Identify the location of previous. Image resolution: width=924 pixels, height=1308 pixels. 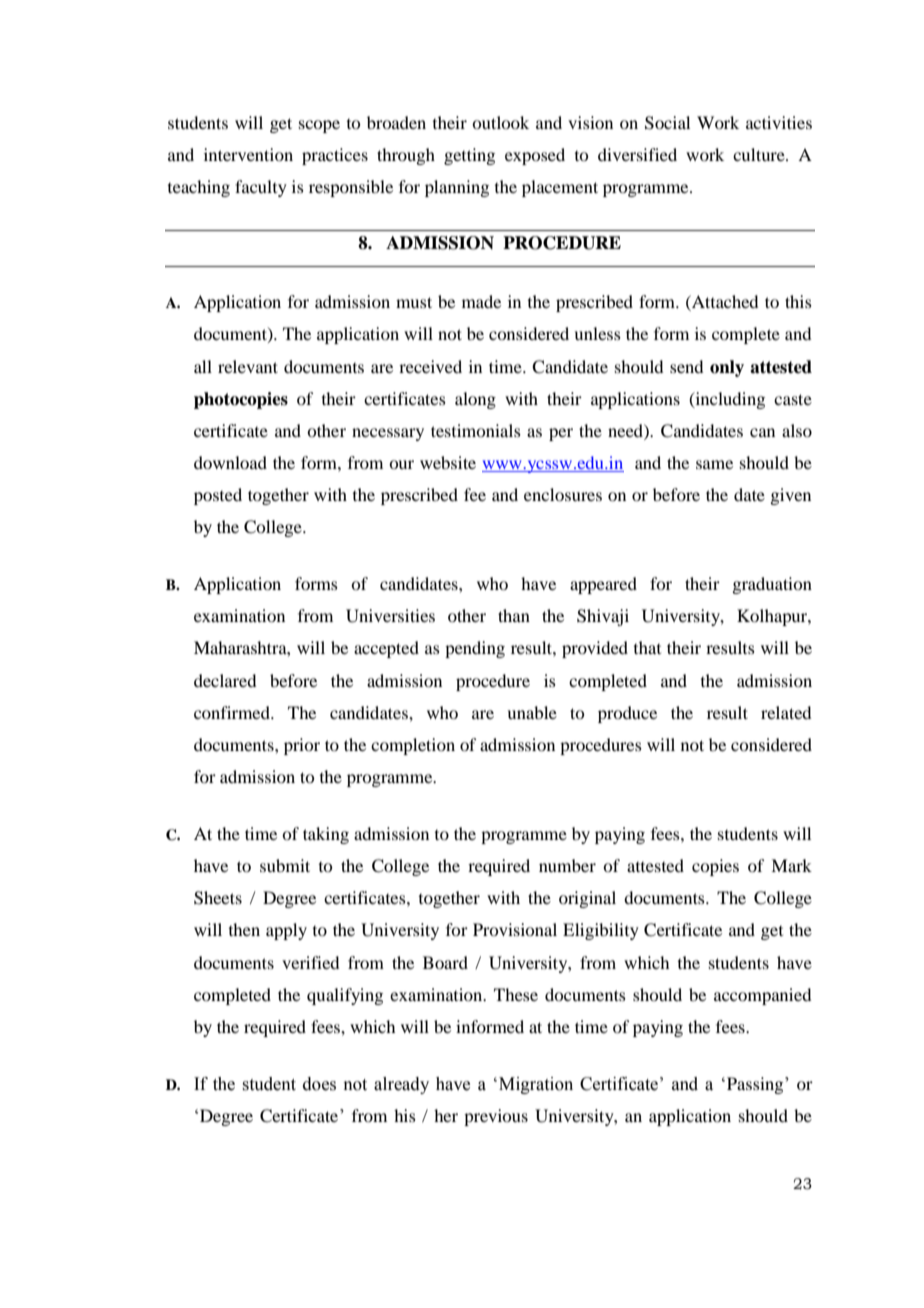
(496, 1117).
